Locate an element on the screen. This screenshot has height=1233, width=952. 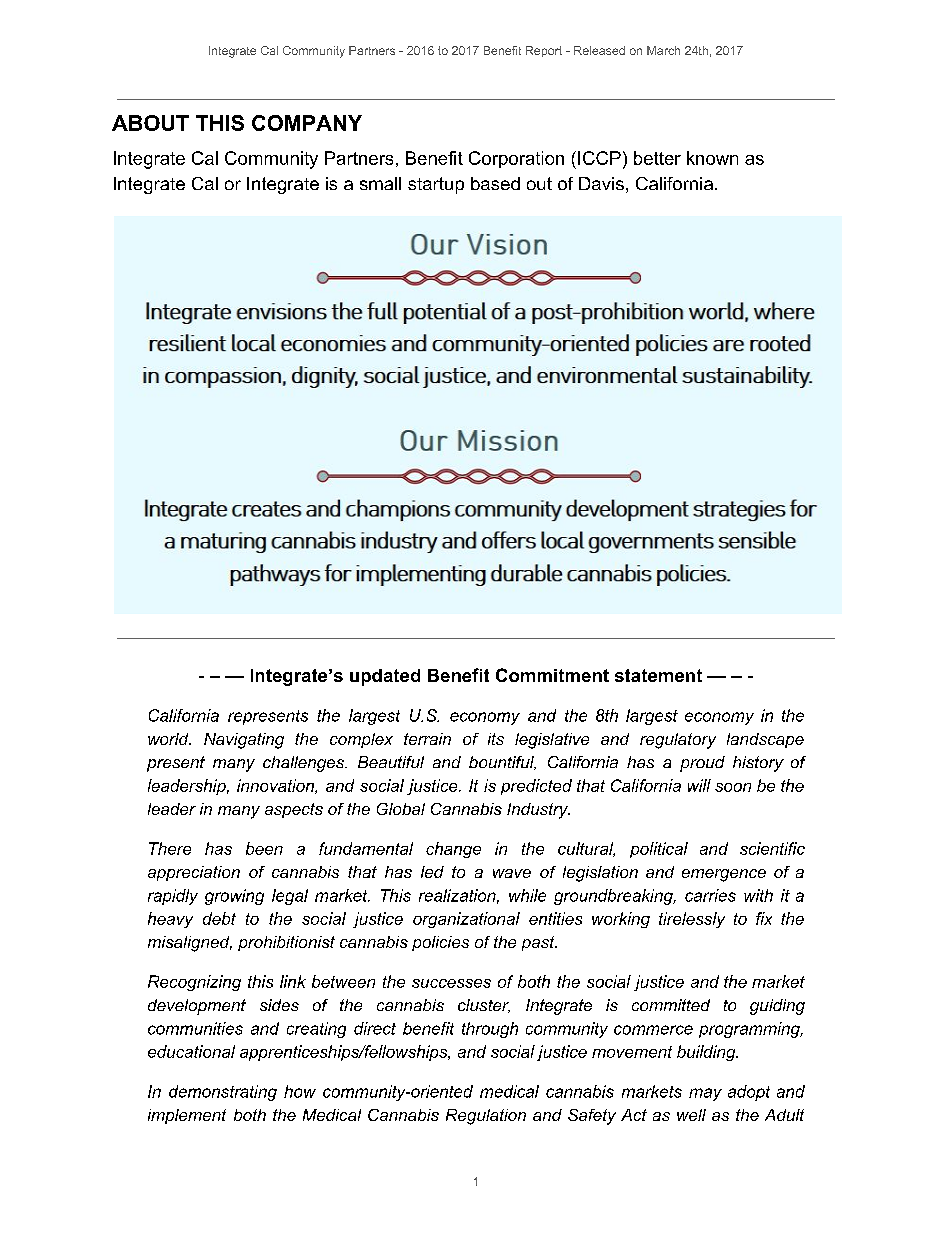
March is located at coordinates (663, 50).
